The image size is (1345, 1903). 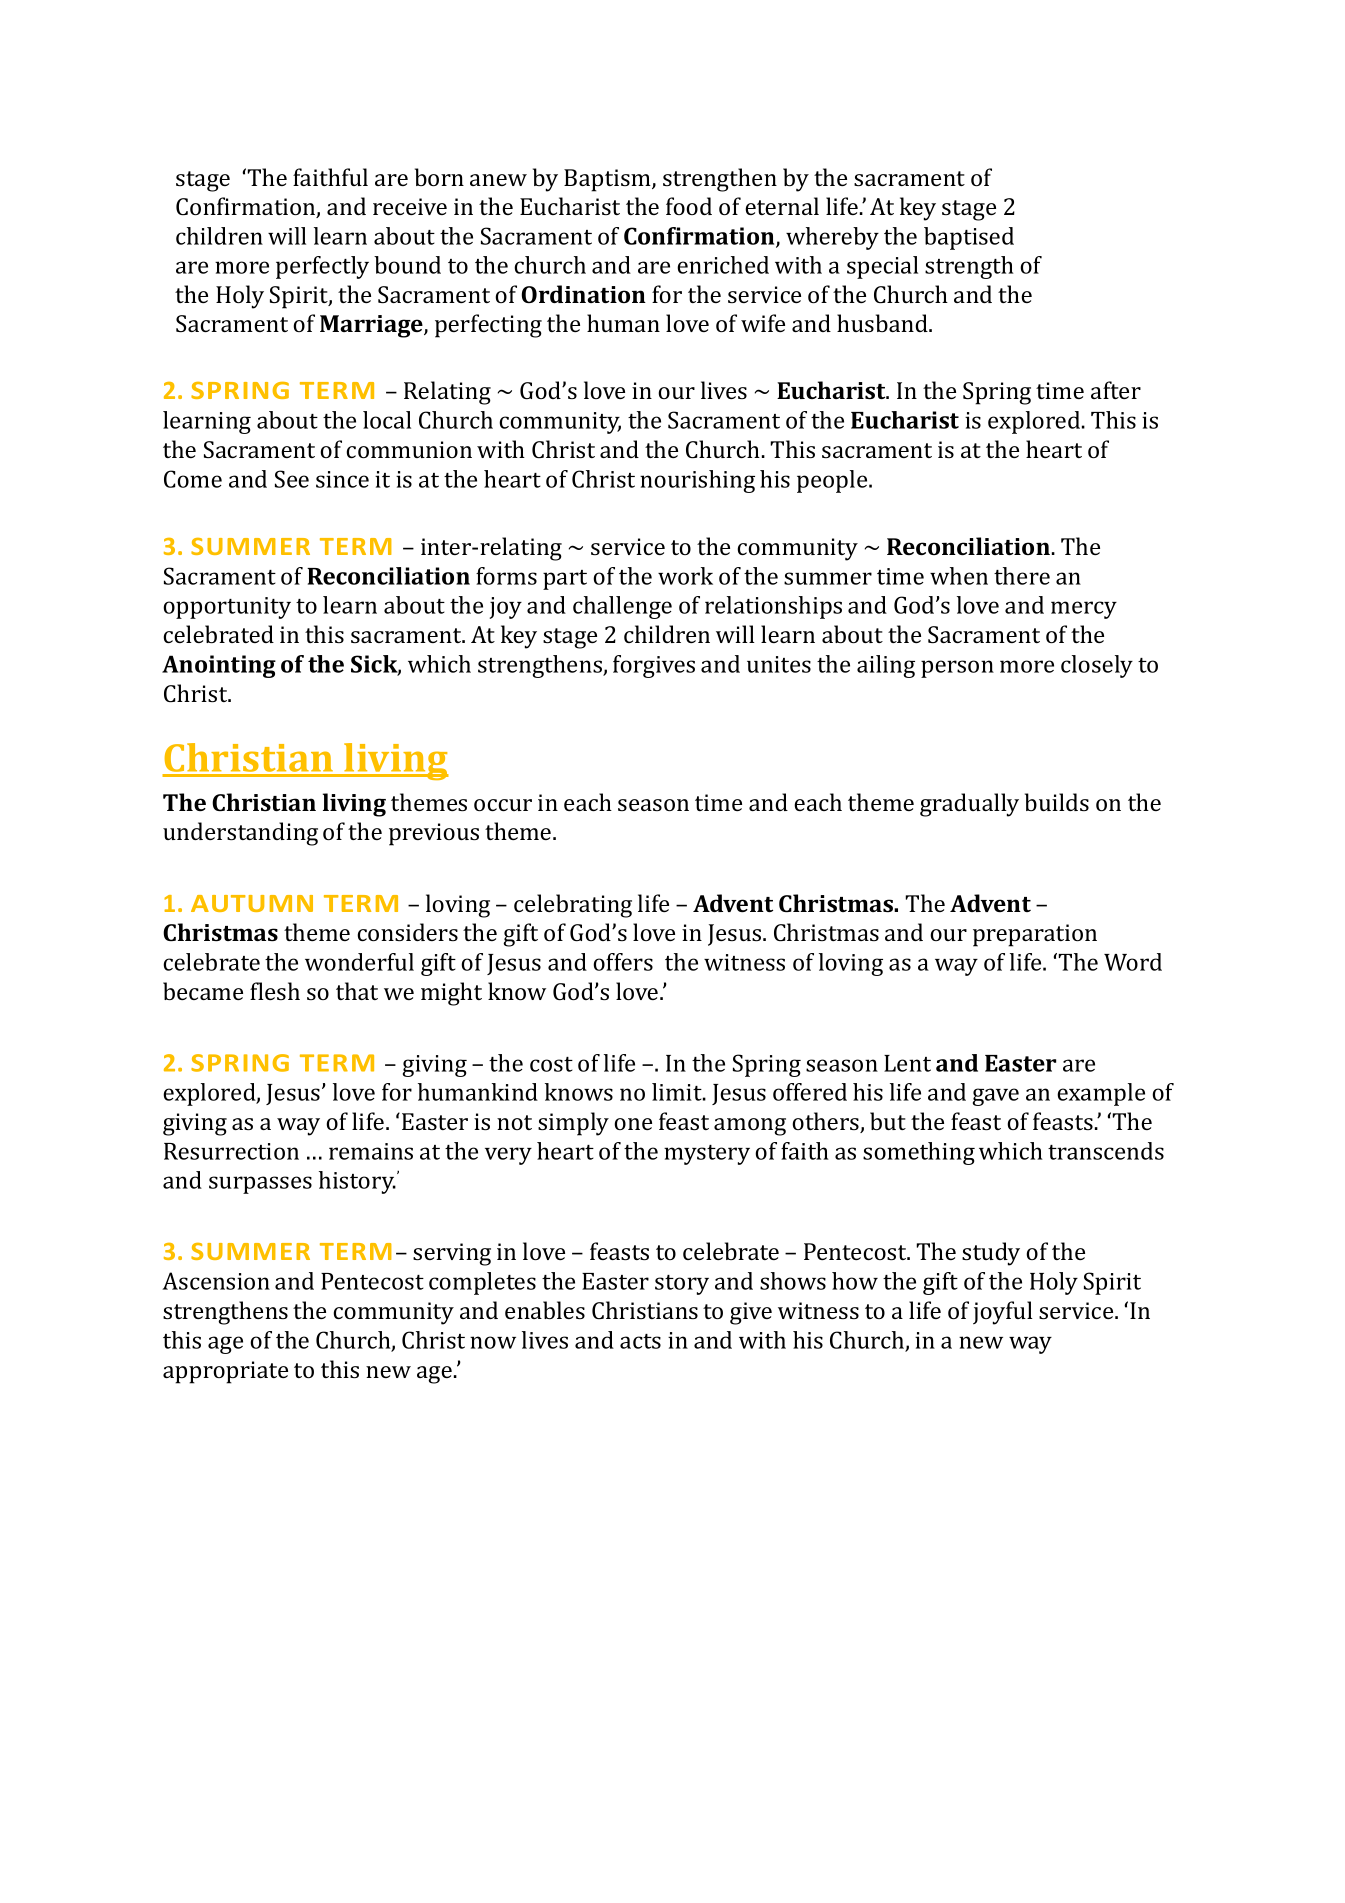 I want to click on baptised, so click(x=969, y=238).
